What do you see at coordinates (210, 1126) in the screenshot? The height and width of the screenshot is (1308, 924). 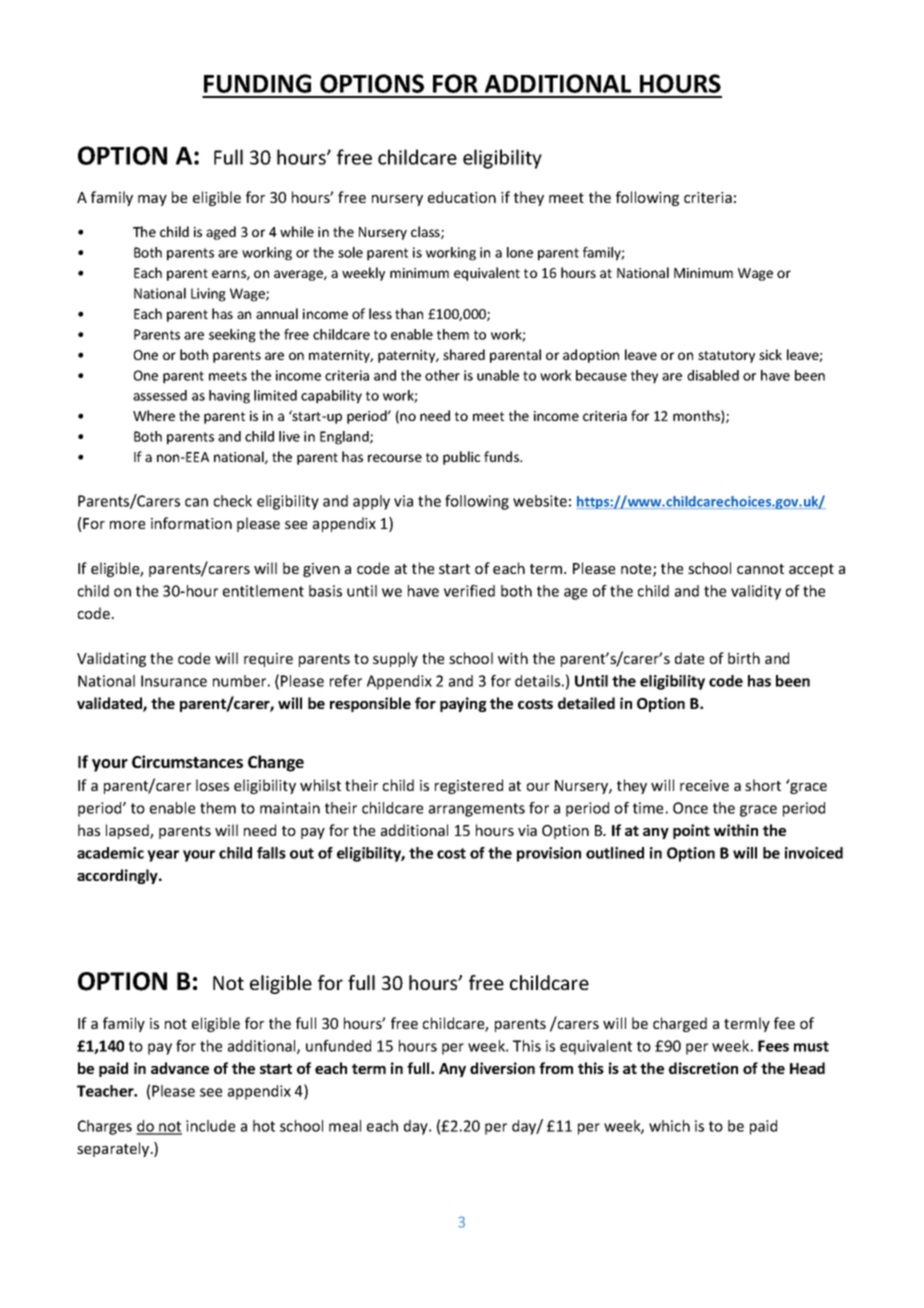 I see `include` at bounding box center [210, 1126].
